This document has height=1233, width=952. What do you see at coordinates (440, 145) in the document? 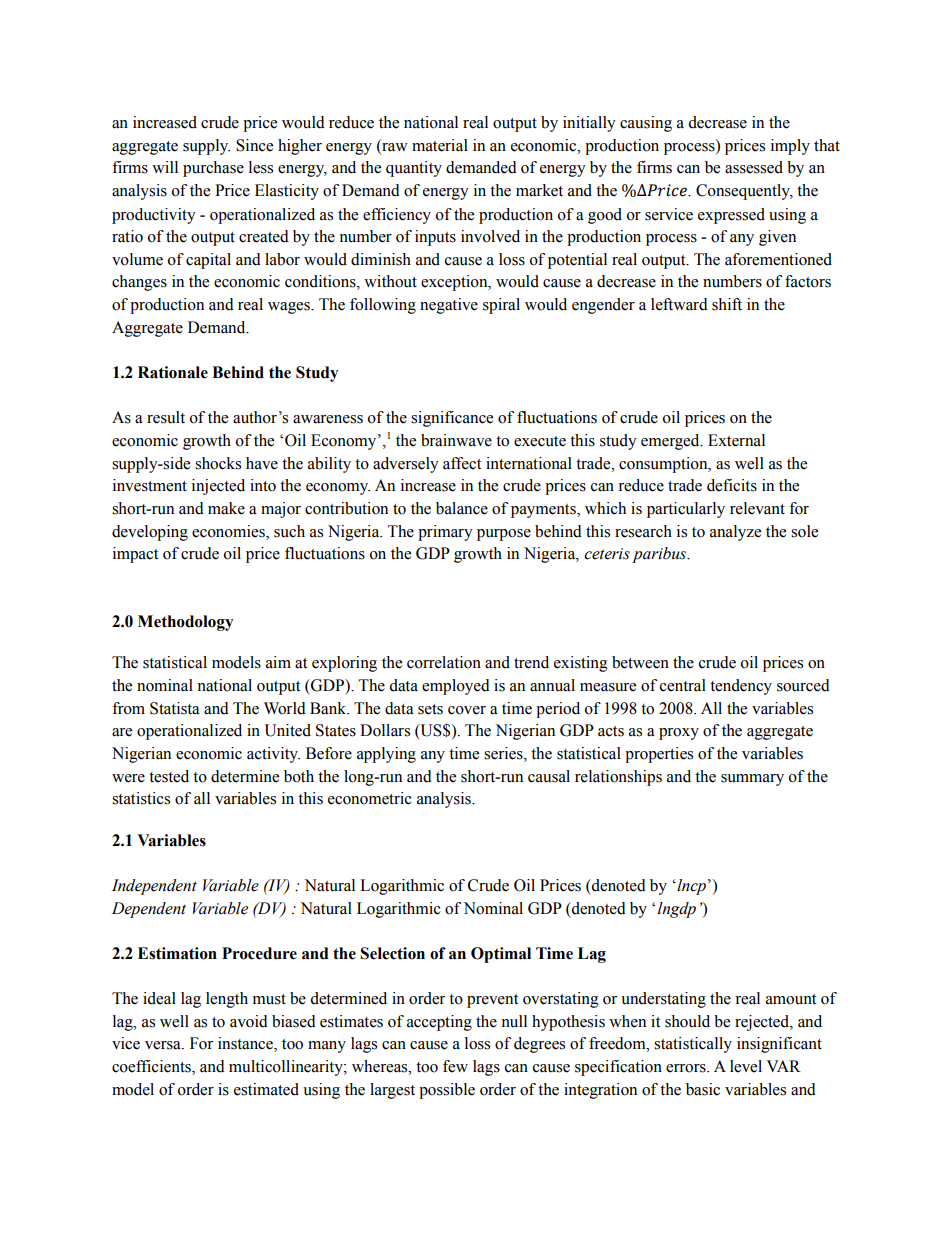
I see `material` at bounding box center [440, 145].
